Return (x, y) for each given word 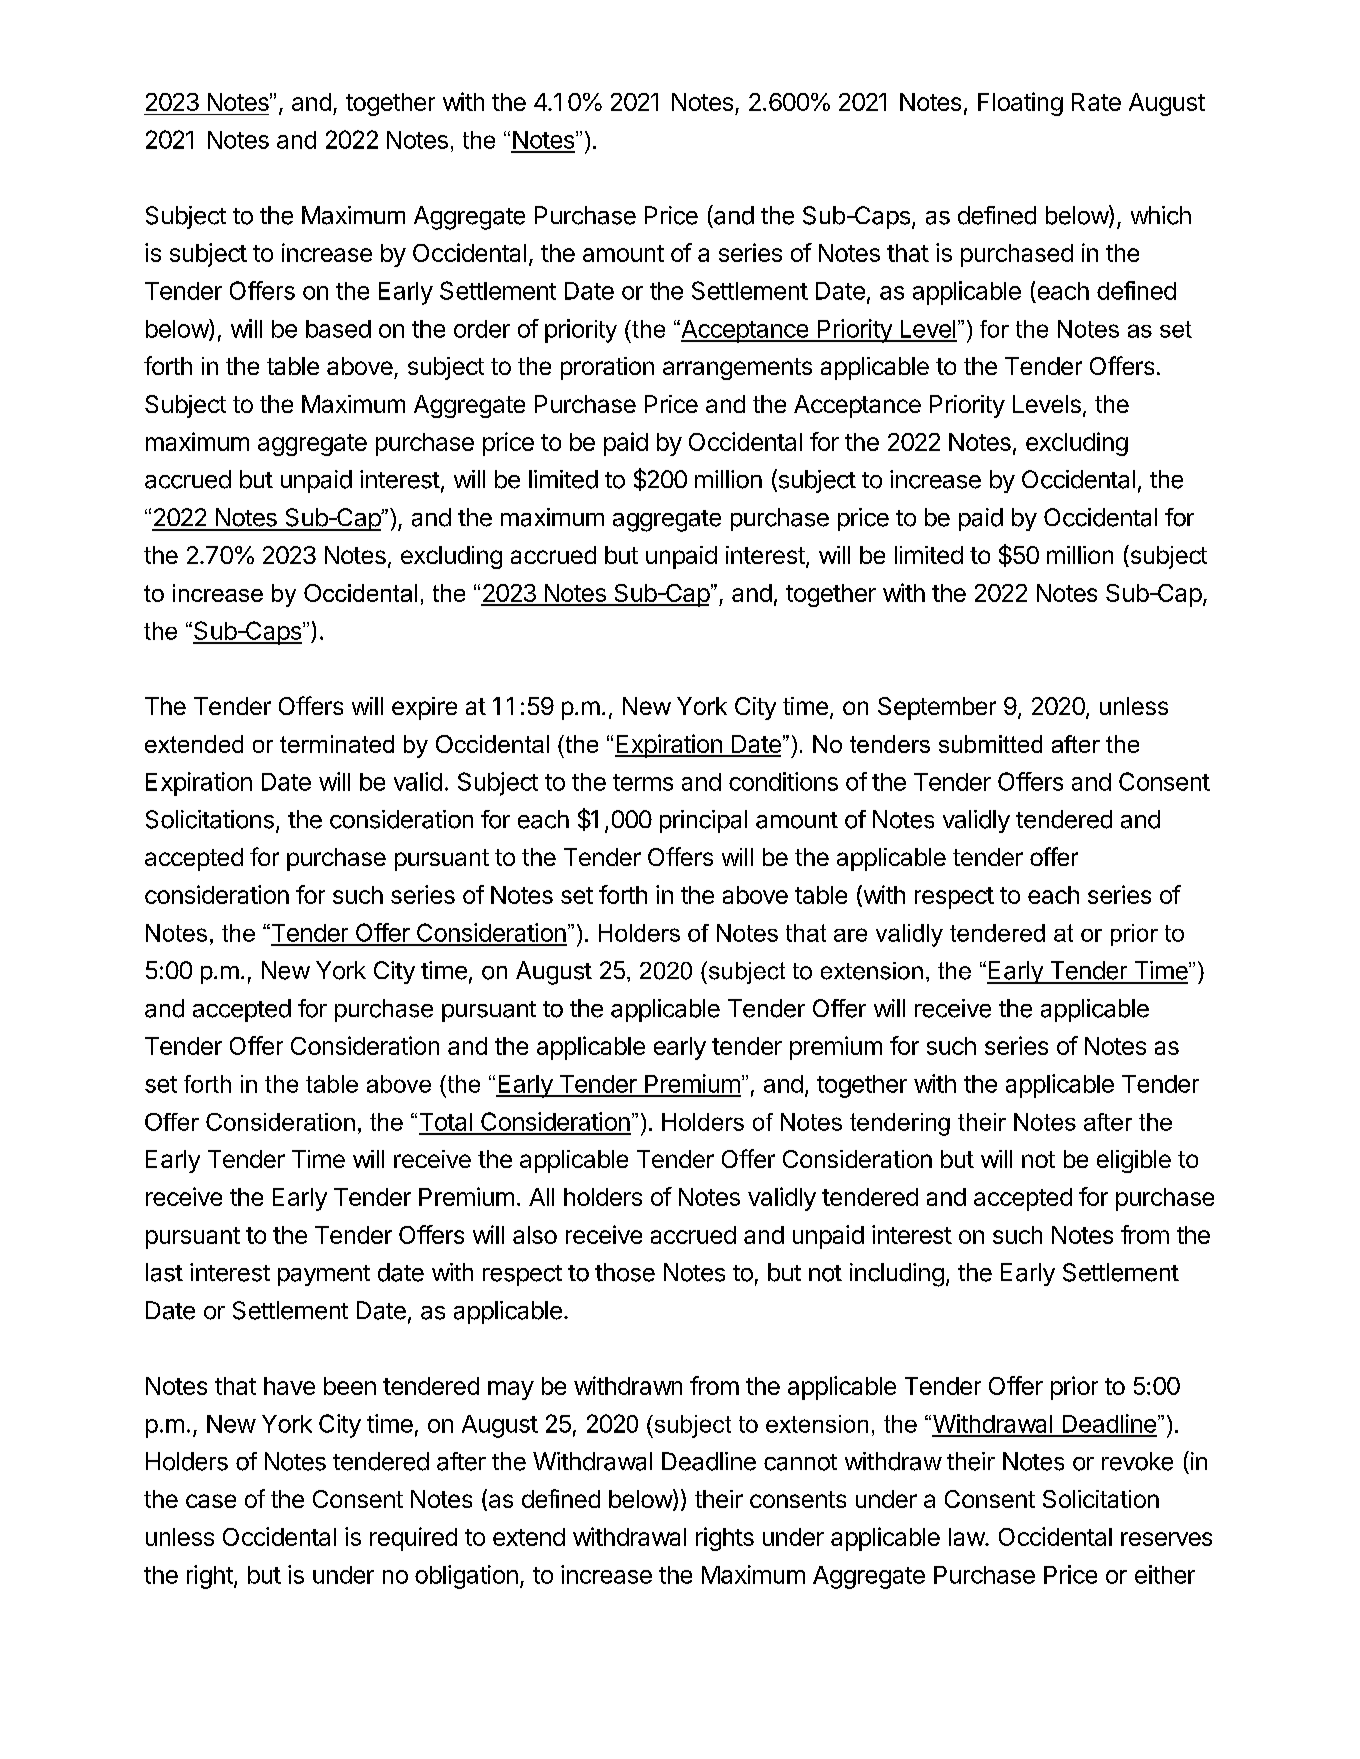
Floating (1020, 104)
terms (643, 782)
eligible (1134, 1161)
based (338, 329)
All (541, 1197)
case (211, 1501)
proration (607, 368)
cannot (800, 1462)
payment (324, 1275)
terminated (337, 744)
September (937, 708)
